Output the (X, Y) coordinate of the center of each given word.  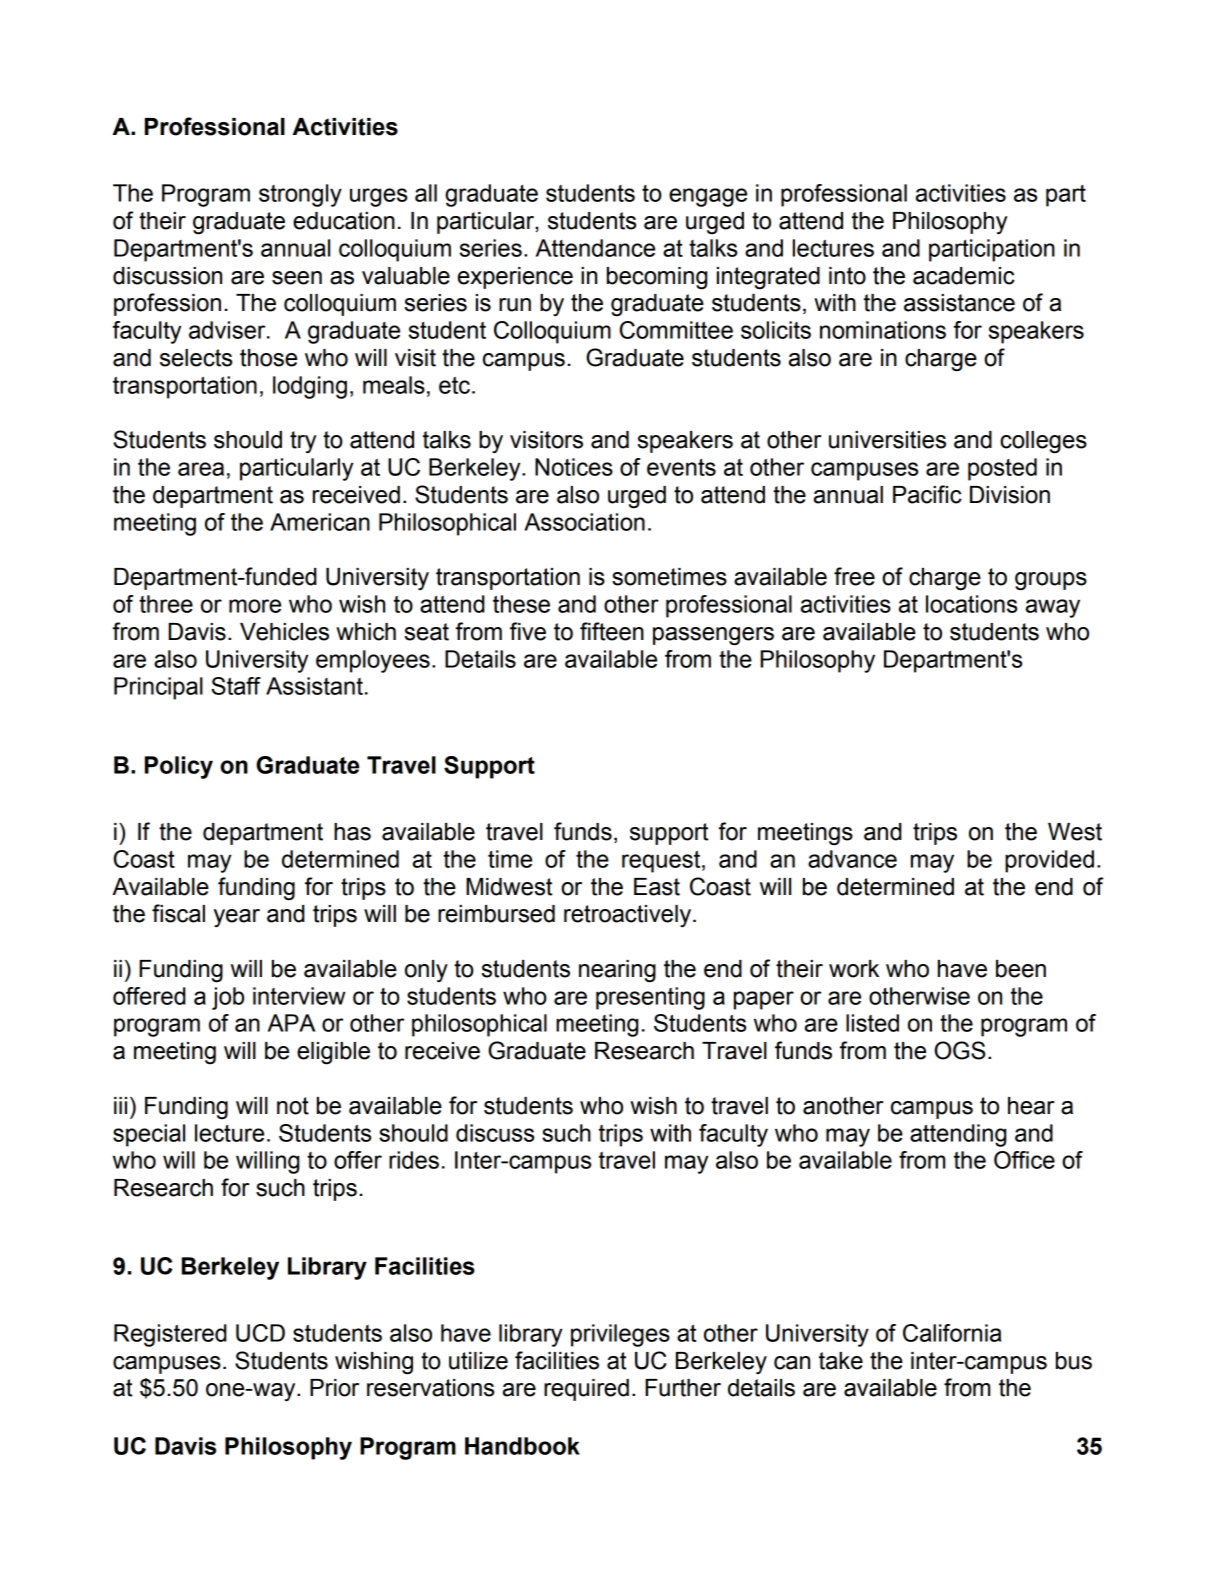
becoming (657, 278)
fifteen (612, 631)
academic (964, 276)
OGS (959, 1050)
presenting (650, 998)
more (255, 606)
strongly (300, 195)
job (228, 998)
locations (971, 604)
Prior (334, 1388)
